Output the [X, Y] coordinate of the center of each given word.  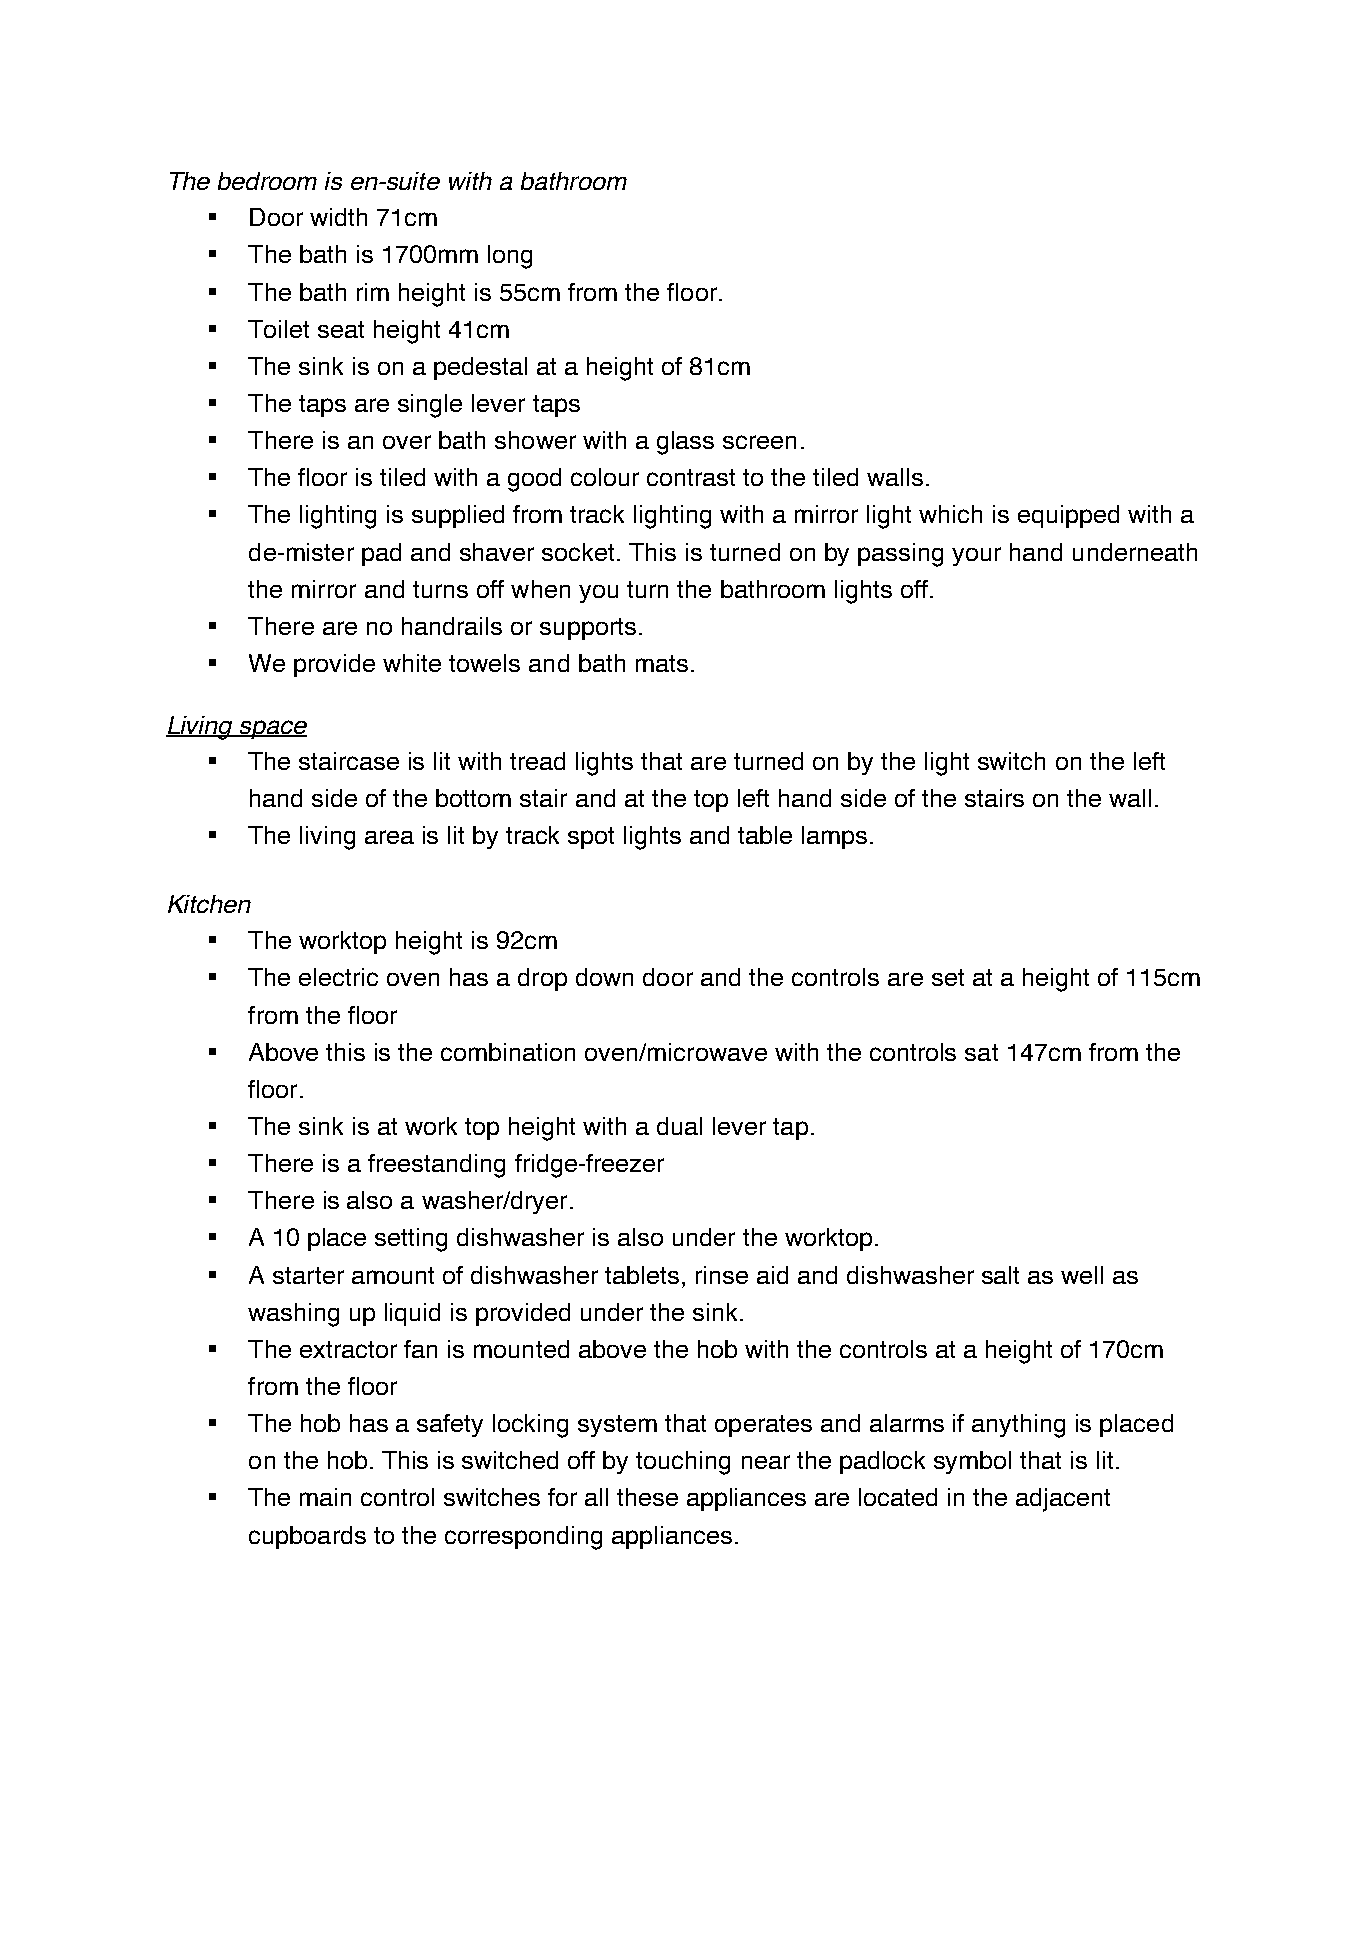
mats [662, 663]
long [510, 257]
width [338, 217]
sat [981, 1052]
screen [759, 442]
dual [679, 1126]
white [412, 663]
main [325, 1497]
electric [338, 977]
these [647, 1497]
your [976, 556]
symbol [972, 1462]
